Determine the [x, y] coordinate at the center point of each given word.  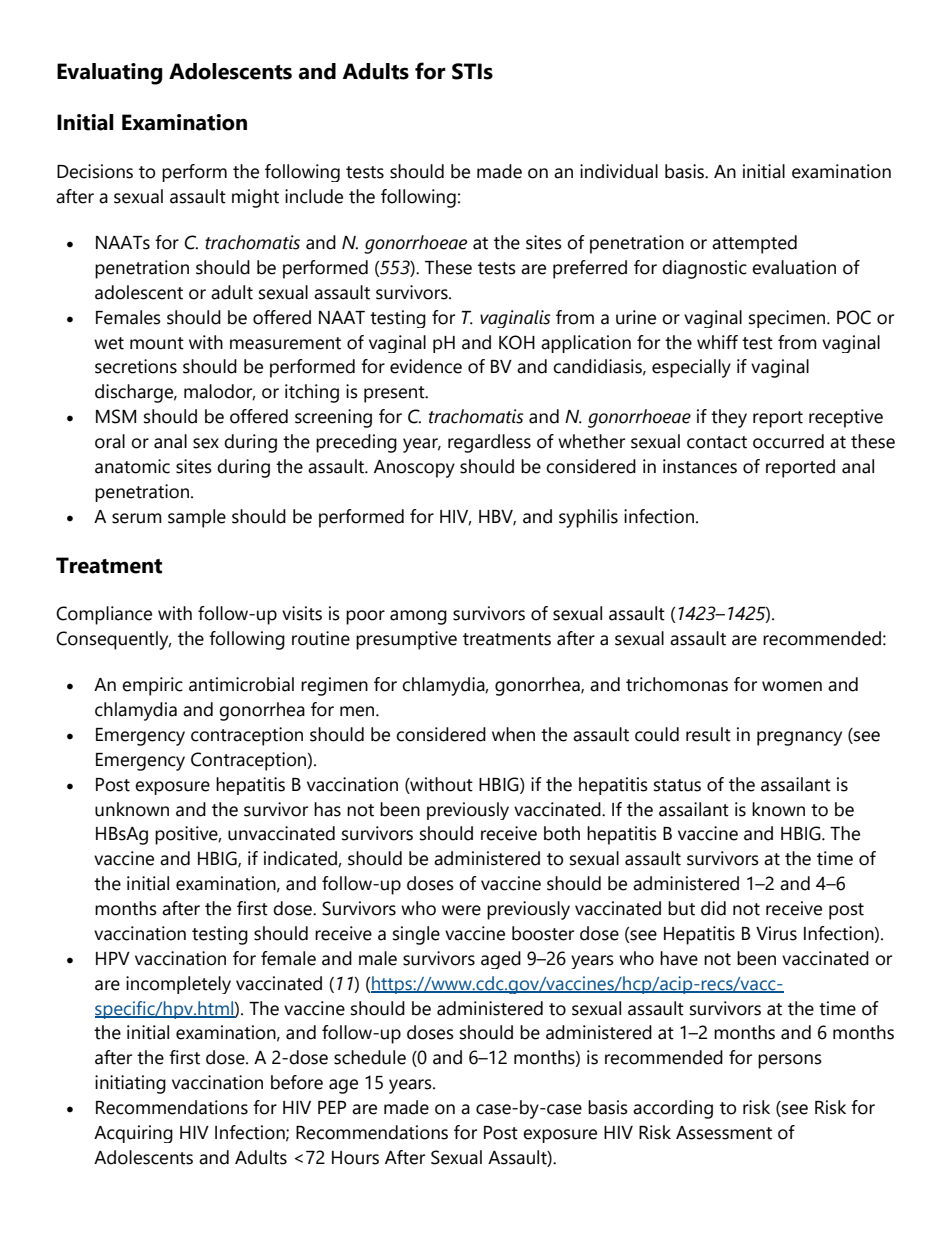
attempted [754, 244]
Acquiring [133, 1134]
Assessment [724, 1133]
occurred [788, 441]
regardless [489, 443]
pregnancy [799, 738]
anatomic [132, 466]
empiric [152, 686]
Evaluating [110, 74]
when [513, 734]
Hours [355, 1158]
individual [619, 171]
